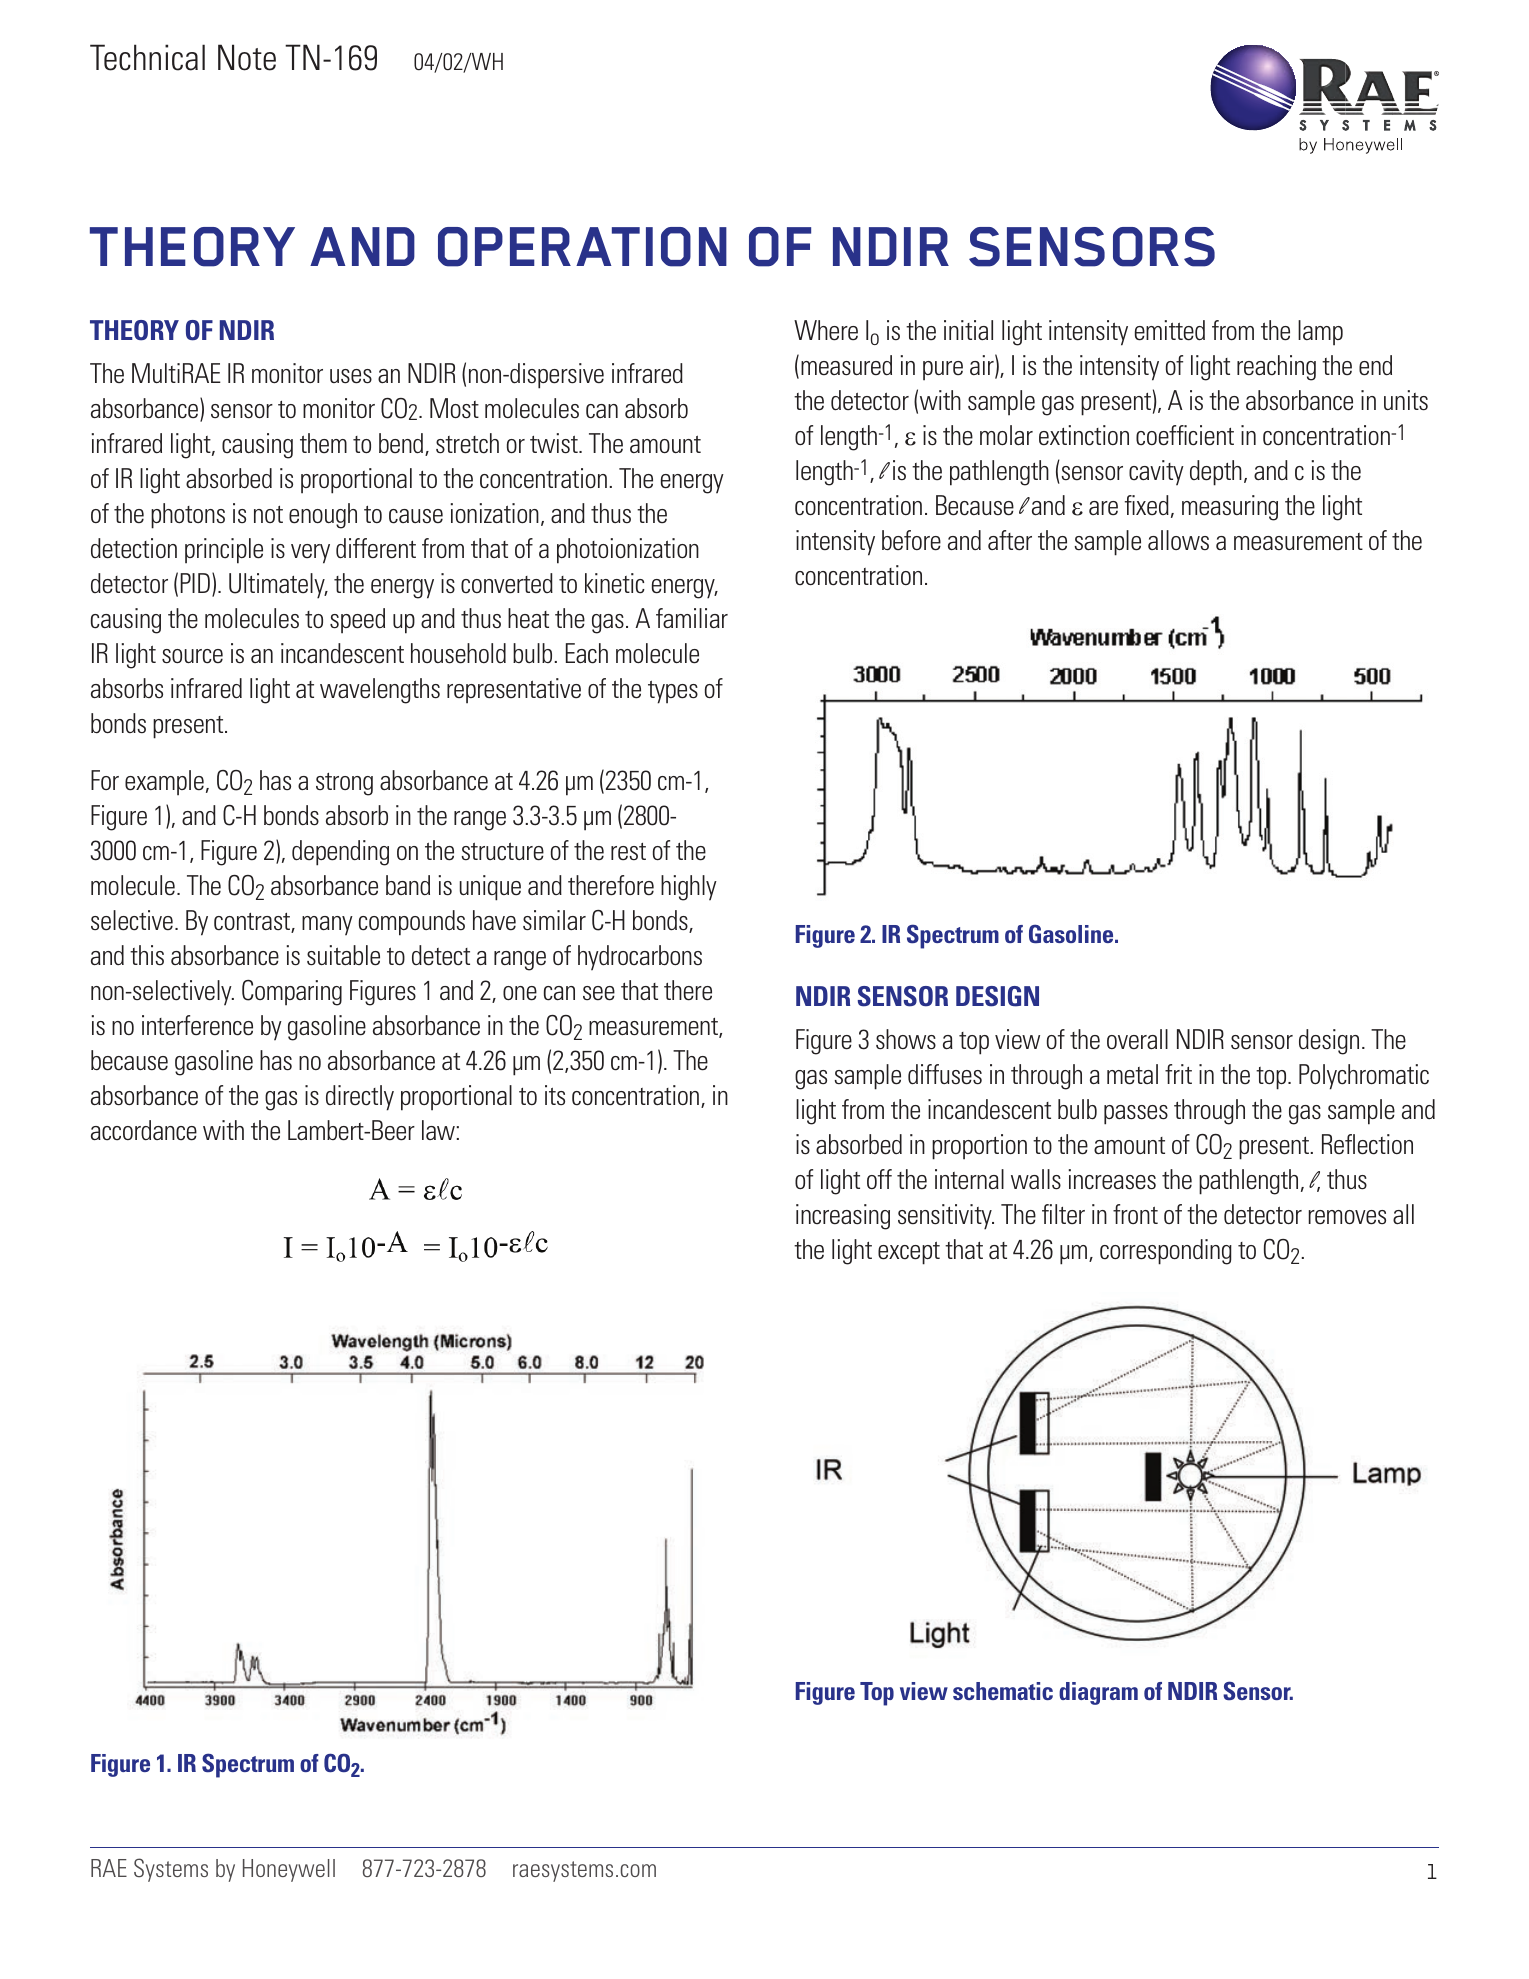  What do you see at coordinates (1320, 333) in the screenshot?
I see `lamp` at bounding box center [1320, 333].
